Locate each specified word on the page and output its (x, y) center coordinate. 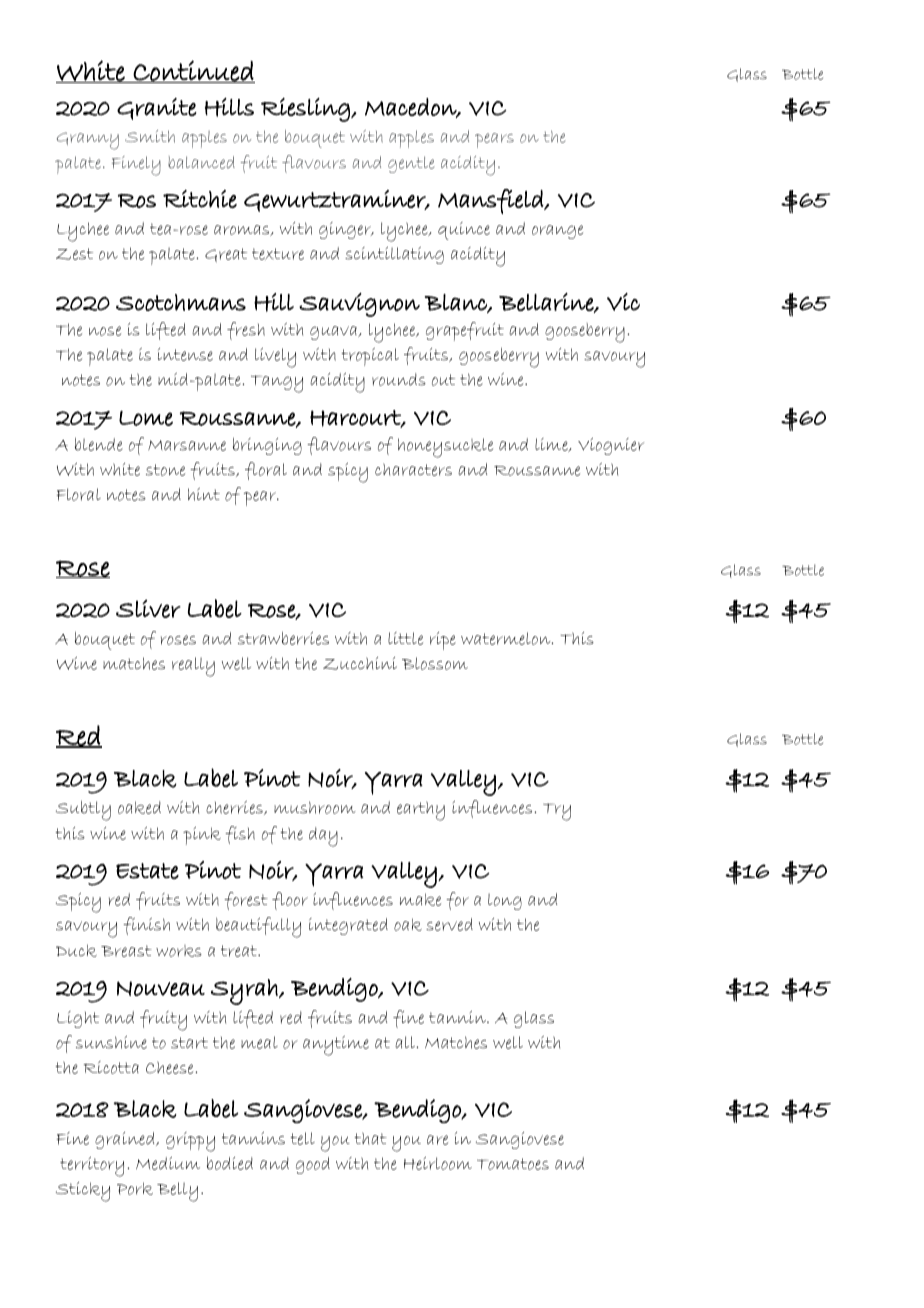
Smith (150, 136)
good (313, 1165)
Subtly (83, 810)
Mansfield (491, 201)
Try (557, 812)
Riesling (306, 110)
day (323, 837)
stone (165, 470)
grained (126, 1140)
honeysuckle (445, 448)
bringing (267, 446)
